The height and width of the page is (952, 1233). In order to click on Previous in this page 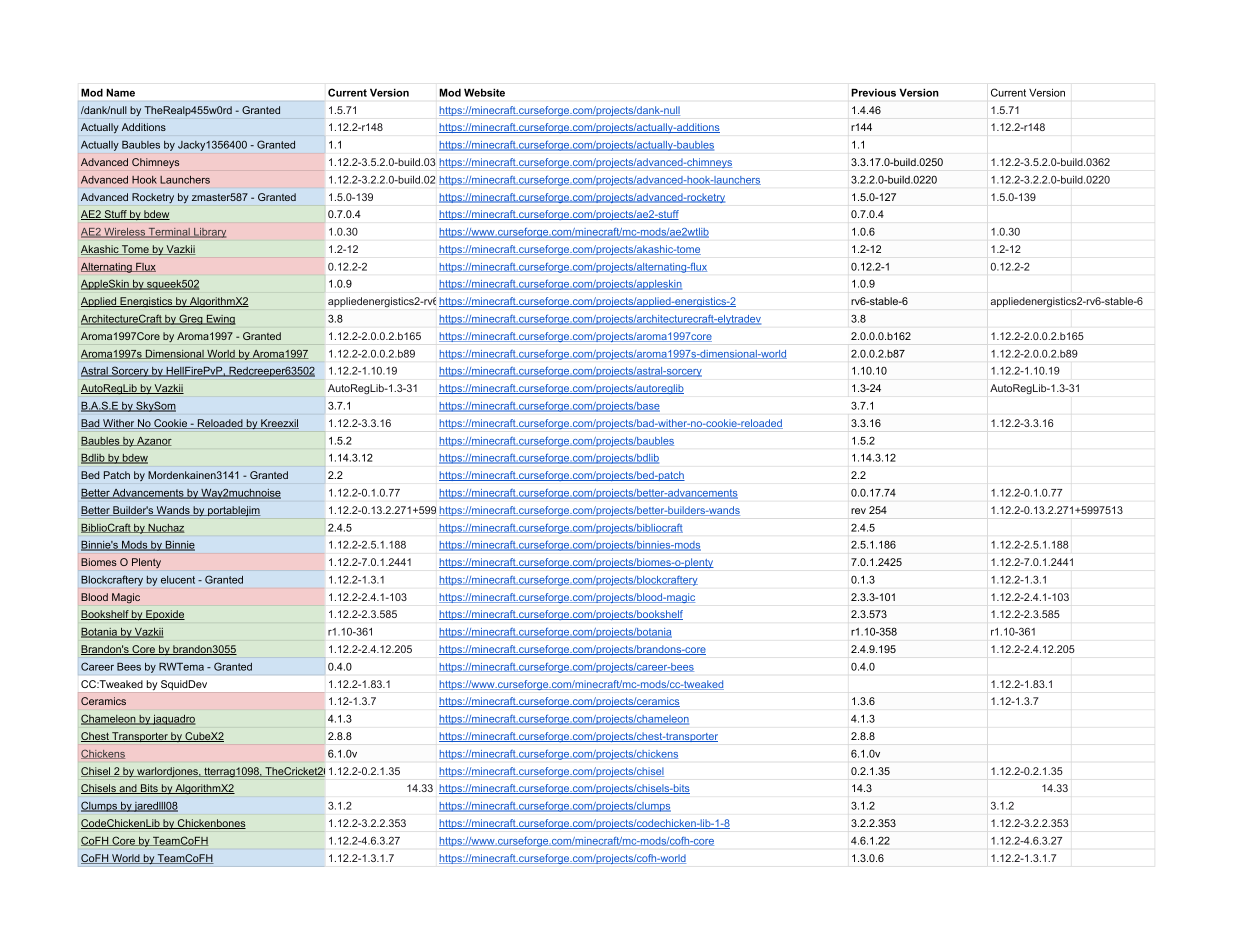, I will do `click(873, 92)`.
